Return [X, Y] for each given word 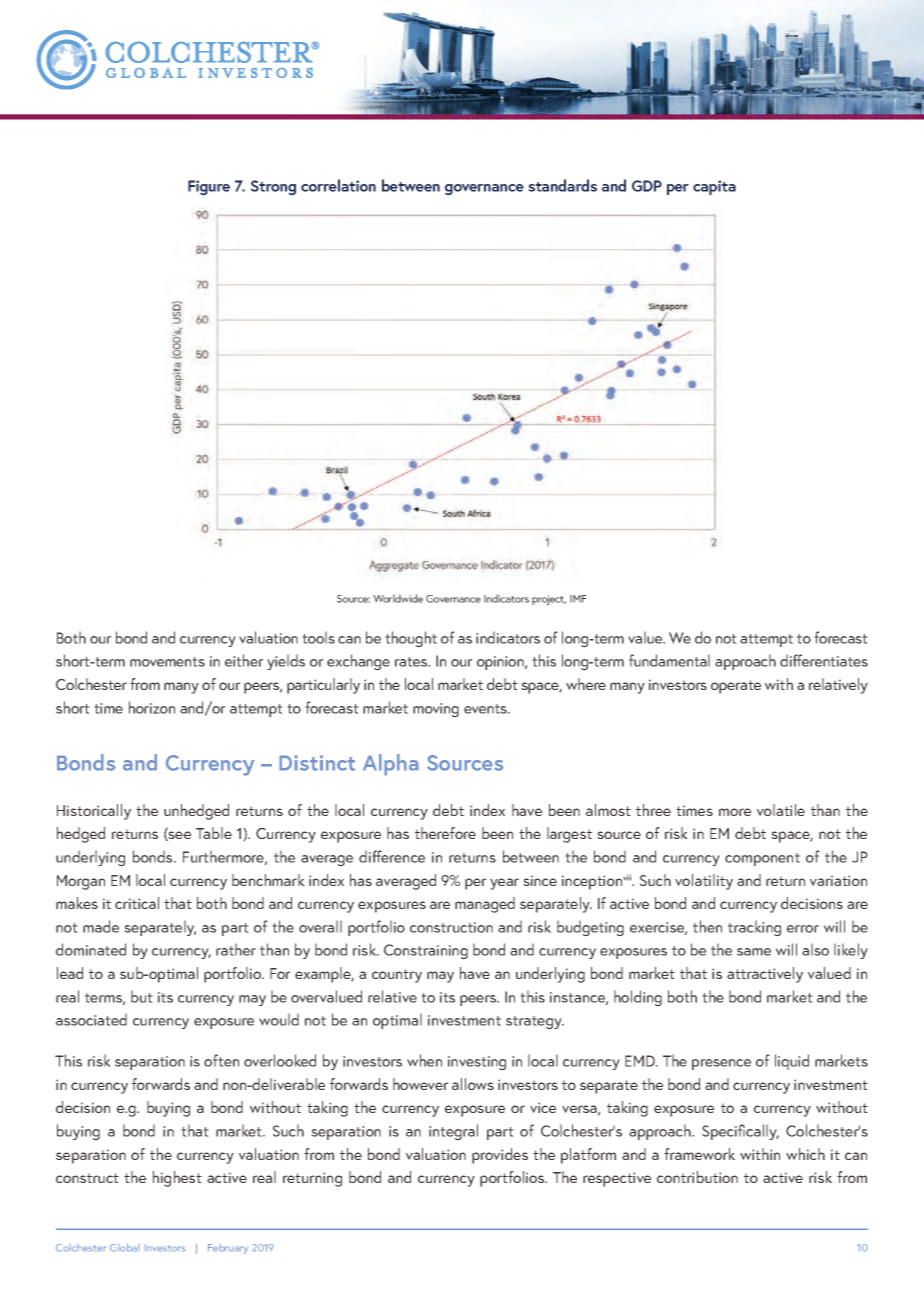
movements [167, 662]
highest [177, 1179]
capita [714, 187]
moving [436, 710]
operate [736, 687]
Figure [209, 188]
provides [500, 1156]
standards [562, 185]
